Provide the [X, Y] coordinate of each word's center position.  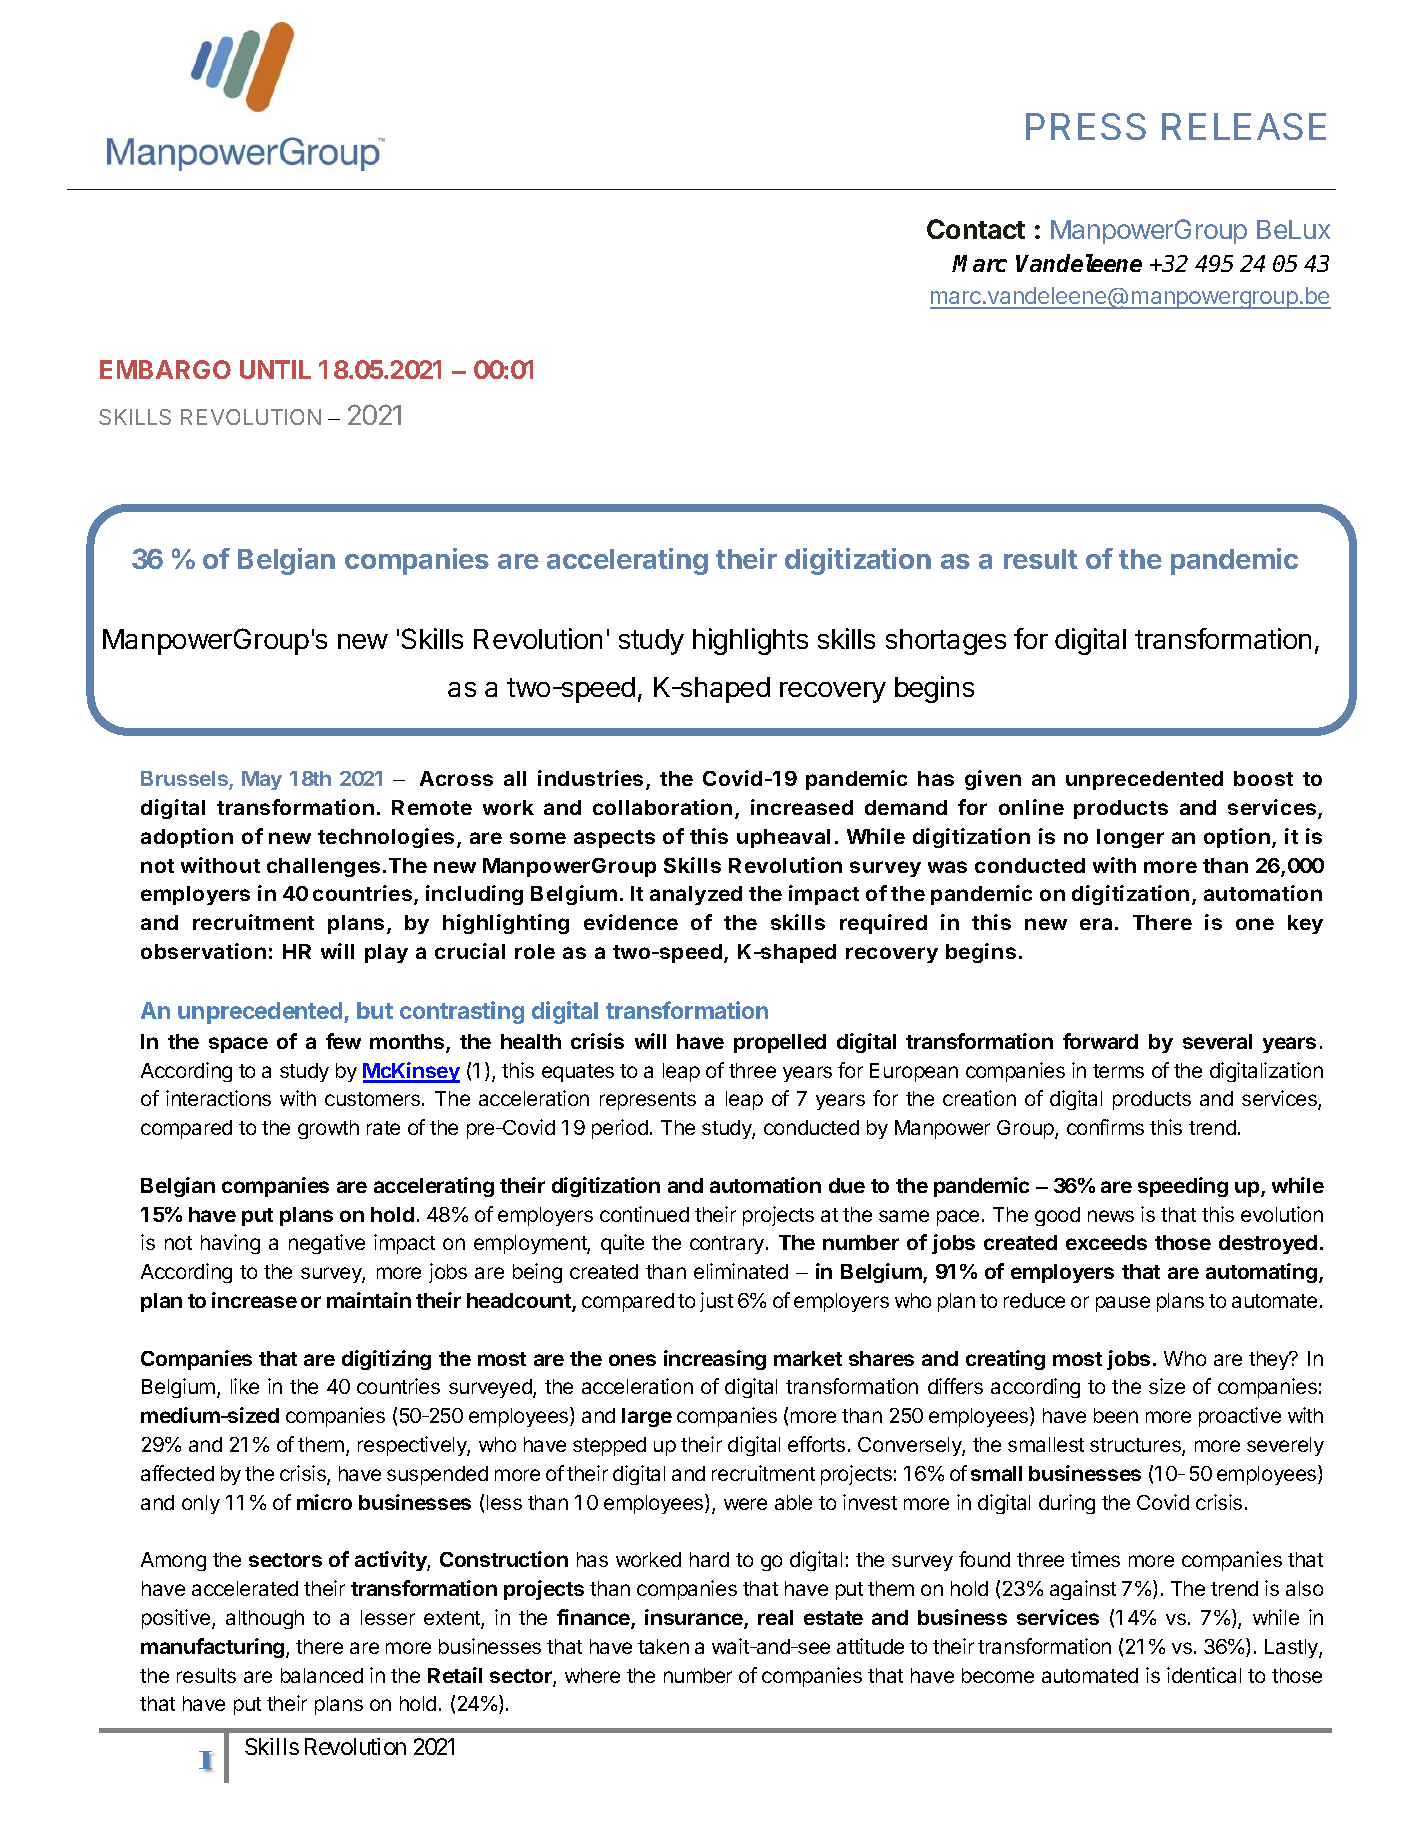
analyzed [696, 895]
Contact [976, 229]
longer [1130, 838]
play [386, 953]
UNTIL [275, 369]
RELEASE [1244, 126]
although [265, 1619]
